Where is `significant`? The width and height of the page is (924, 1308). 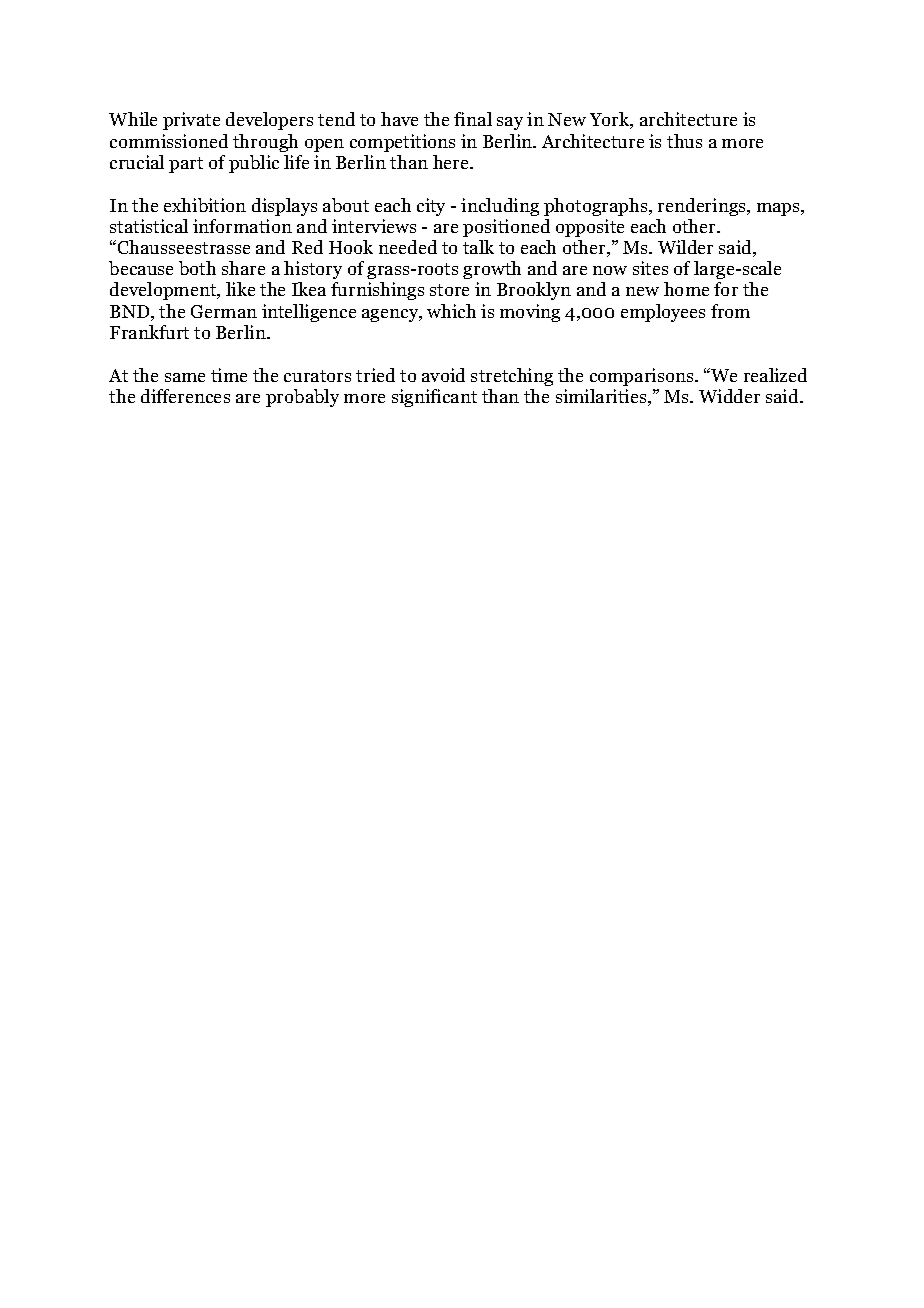 significant is located at coordinates (434, 398).
